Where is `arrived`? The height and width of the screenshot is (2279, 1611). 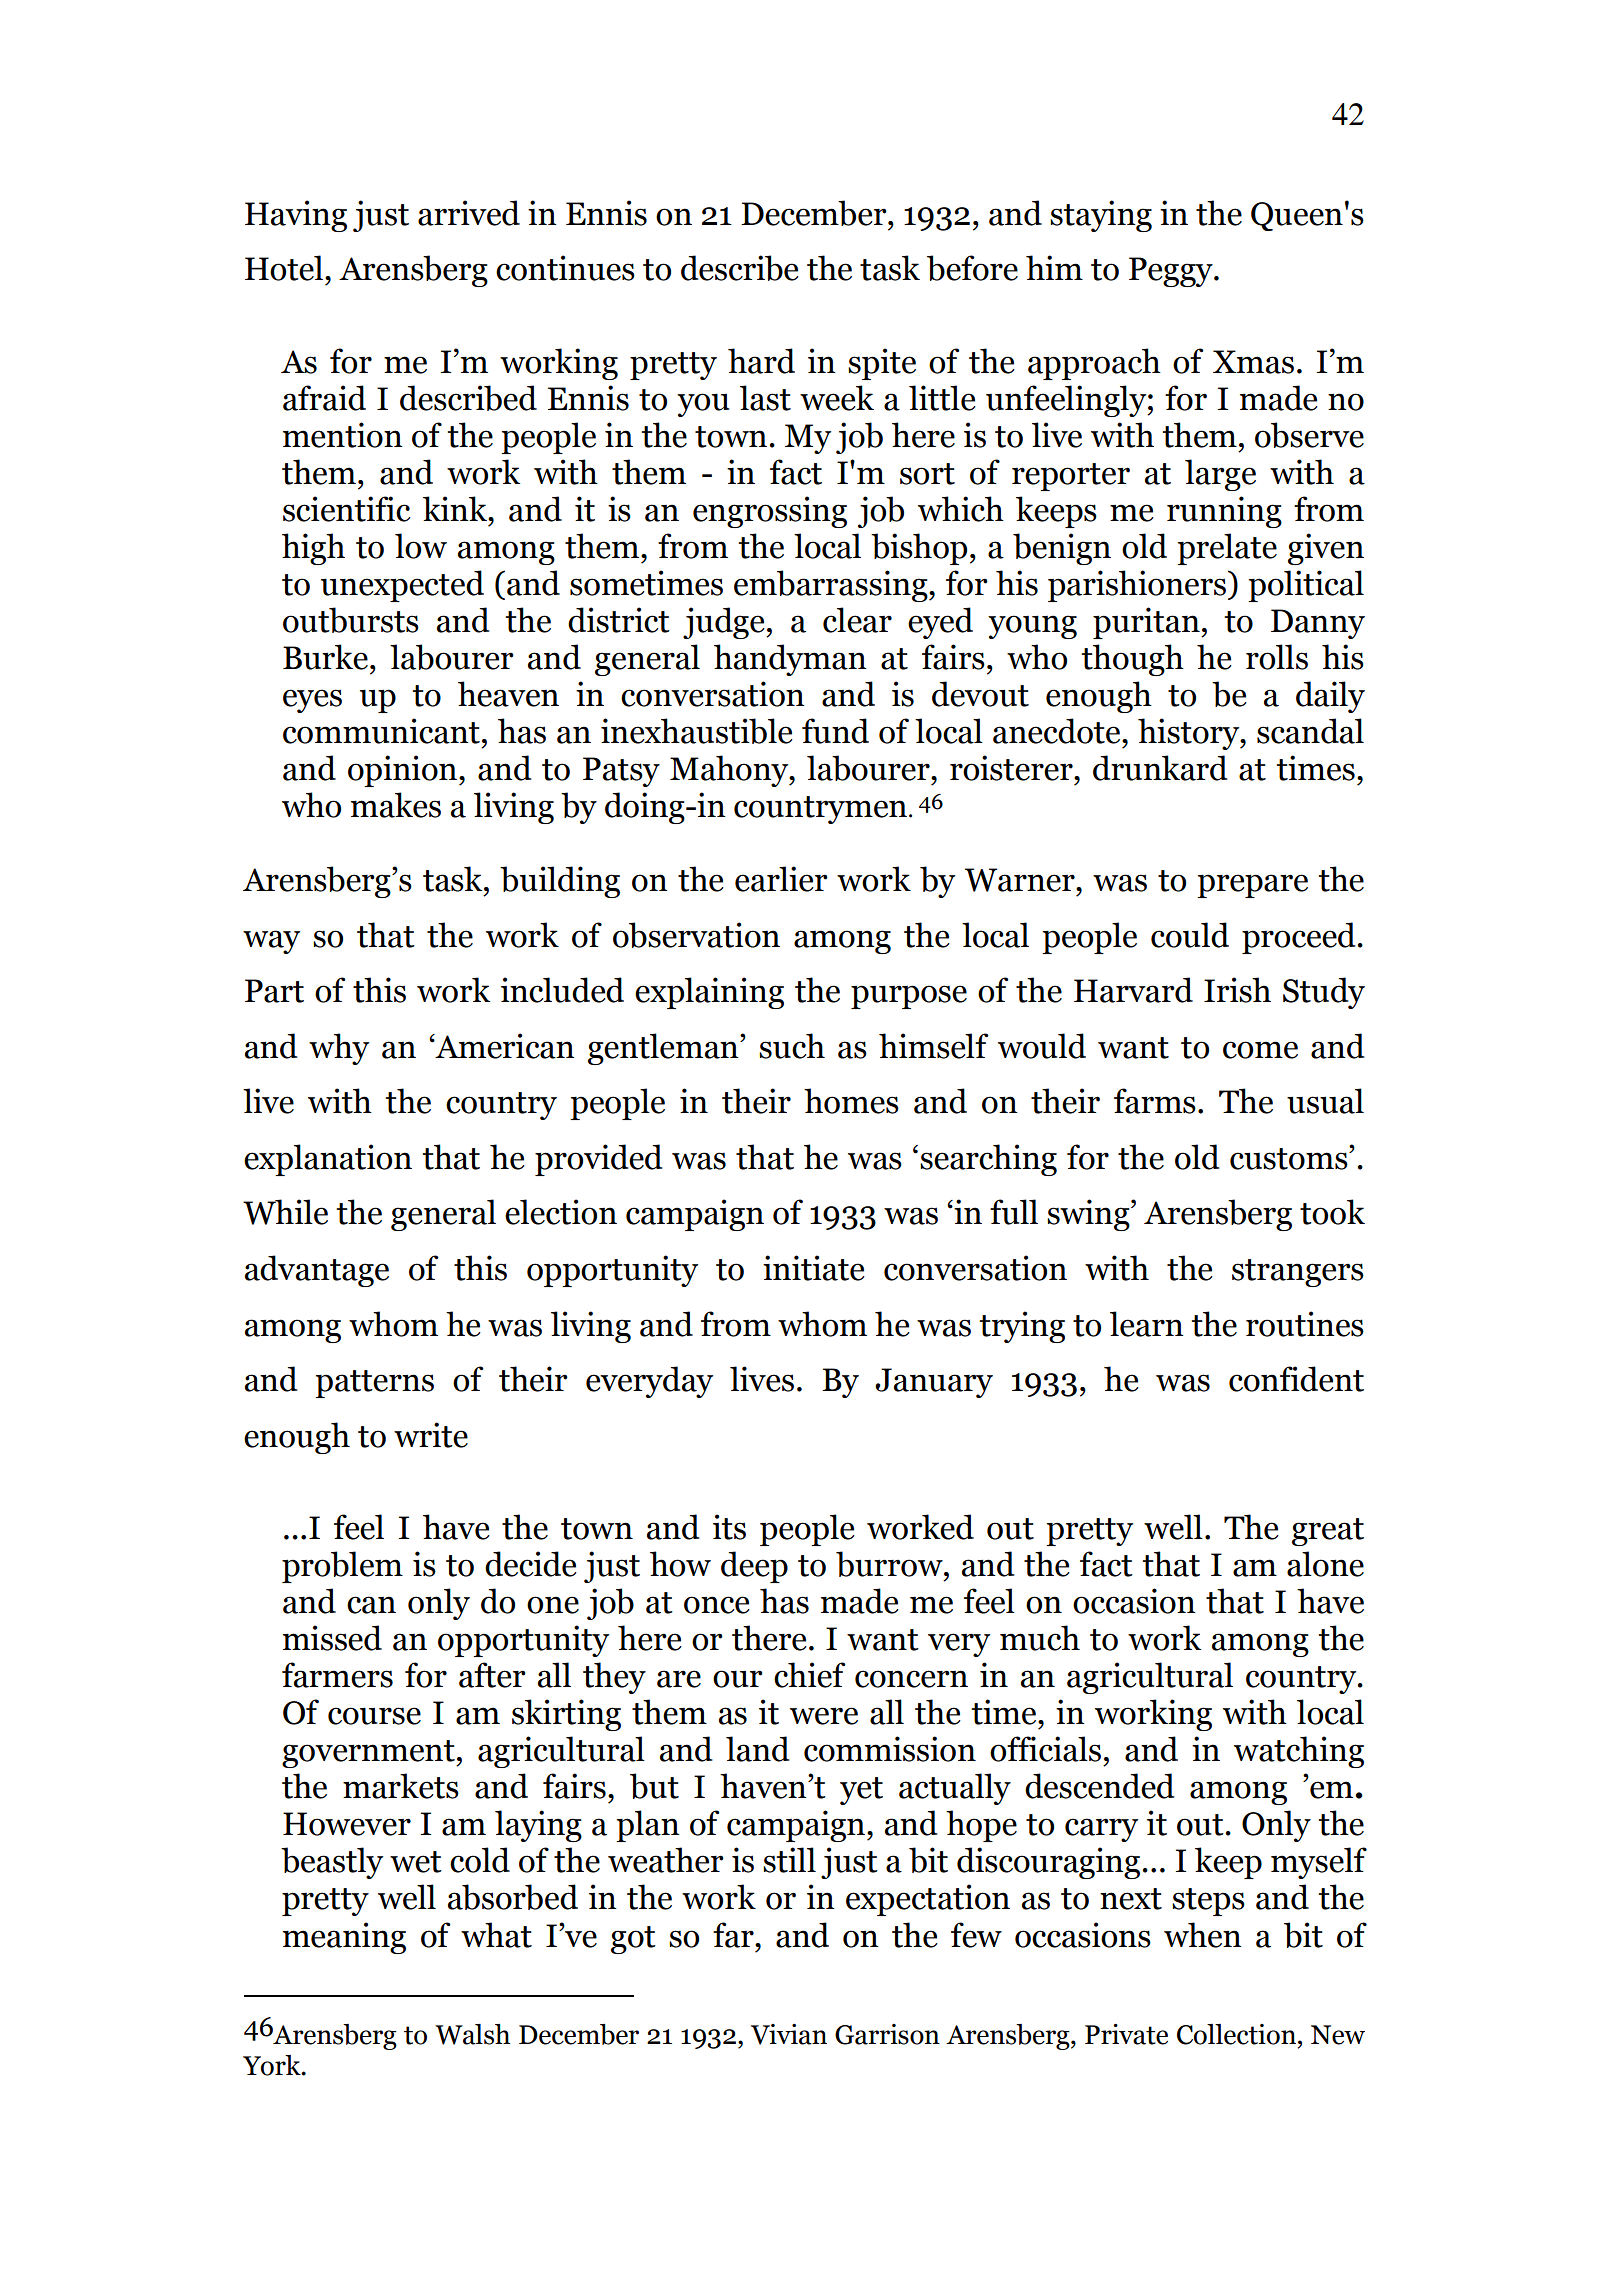 arrived is located at coordinates (469, 213).
